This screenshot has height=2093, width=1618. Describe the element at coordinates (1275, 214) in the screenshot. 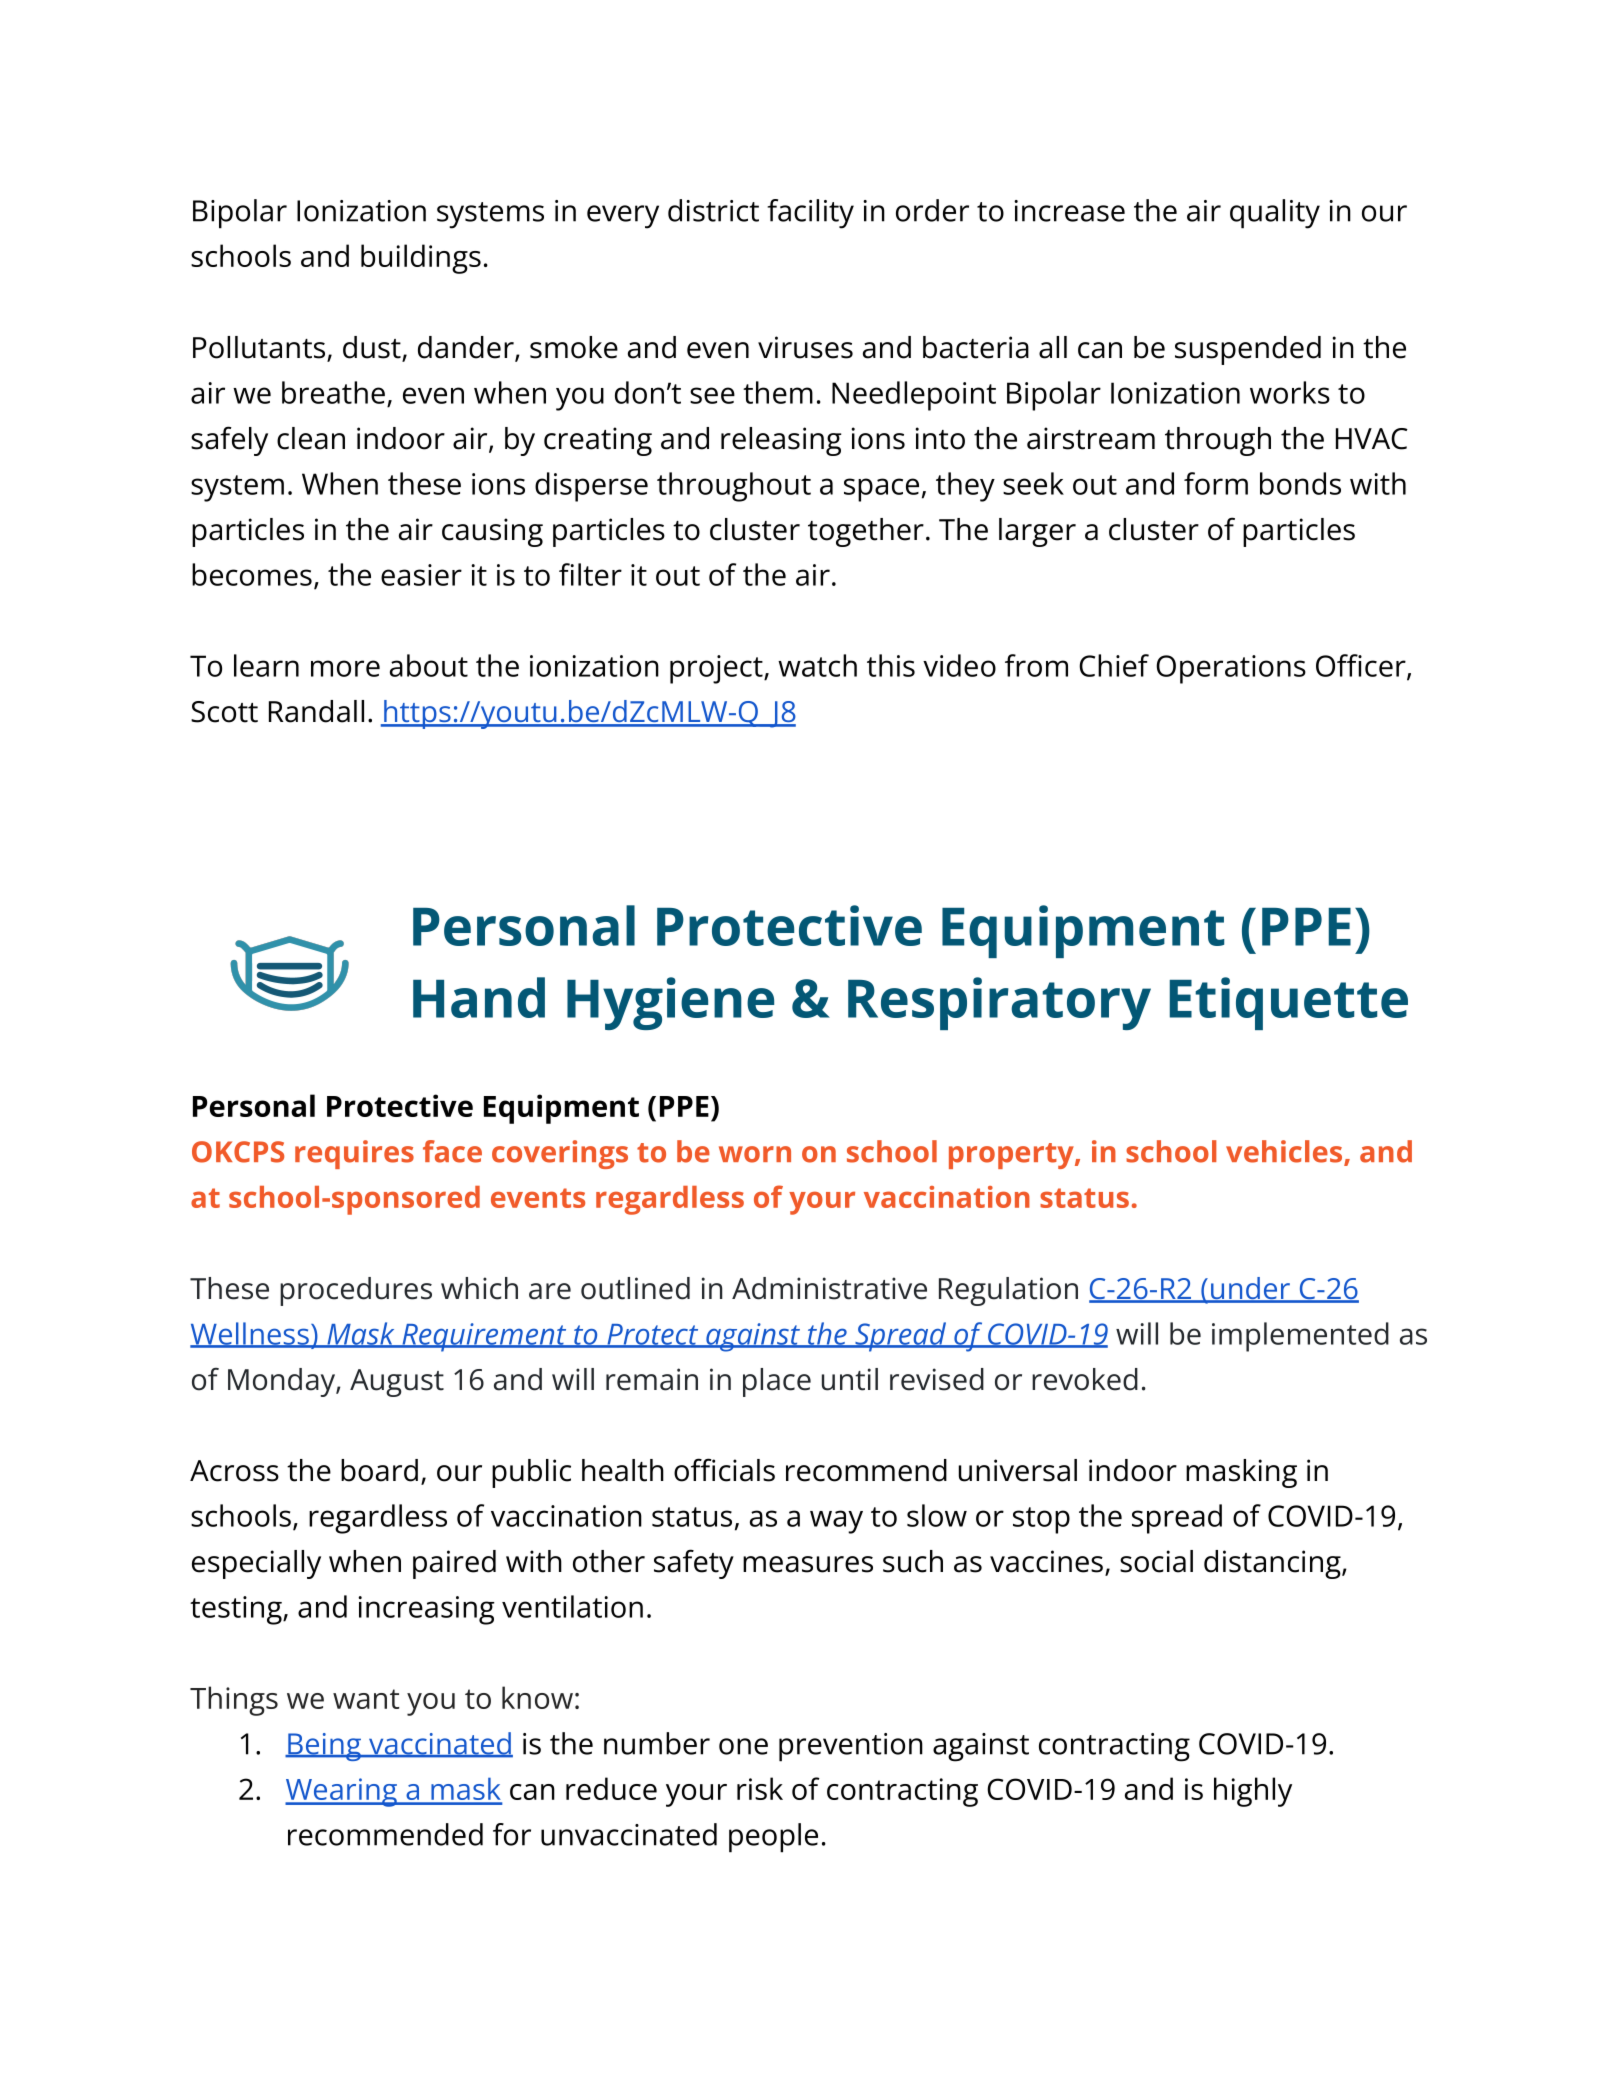

I see `quality` at that location.
